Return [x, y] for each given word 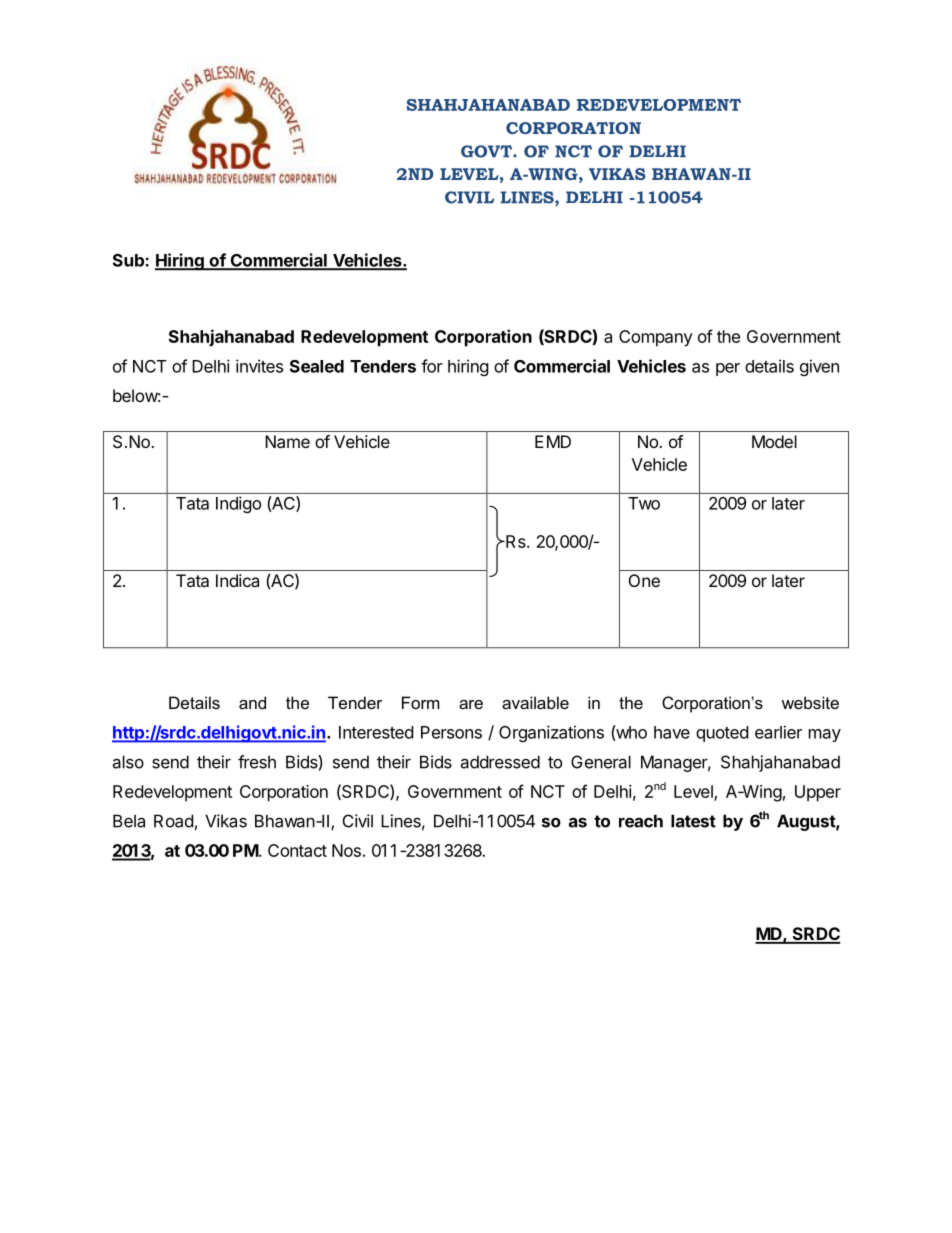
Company [656, 338]
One [644, 580]
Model [774, 441]
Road [173, 821]
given [819, 367]
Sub [129, 260]
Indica [237, 580]
